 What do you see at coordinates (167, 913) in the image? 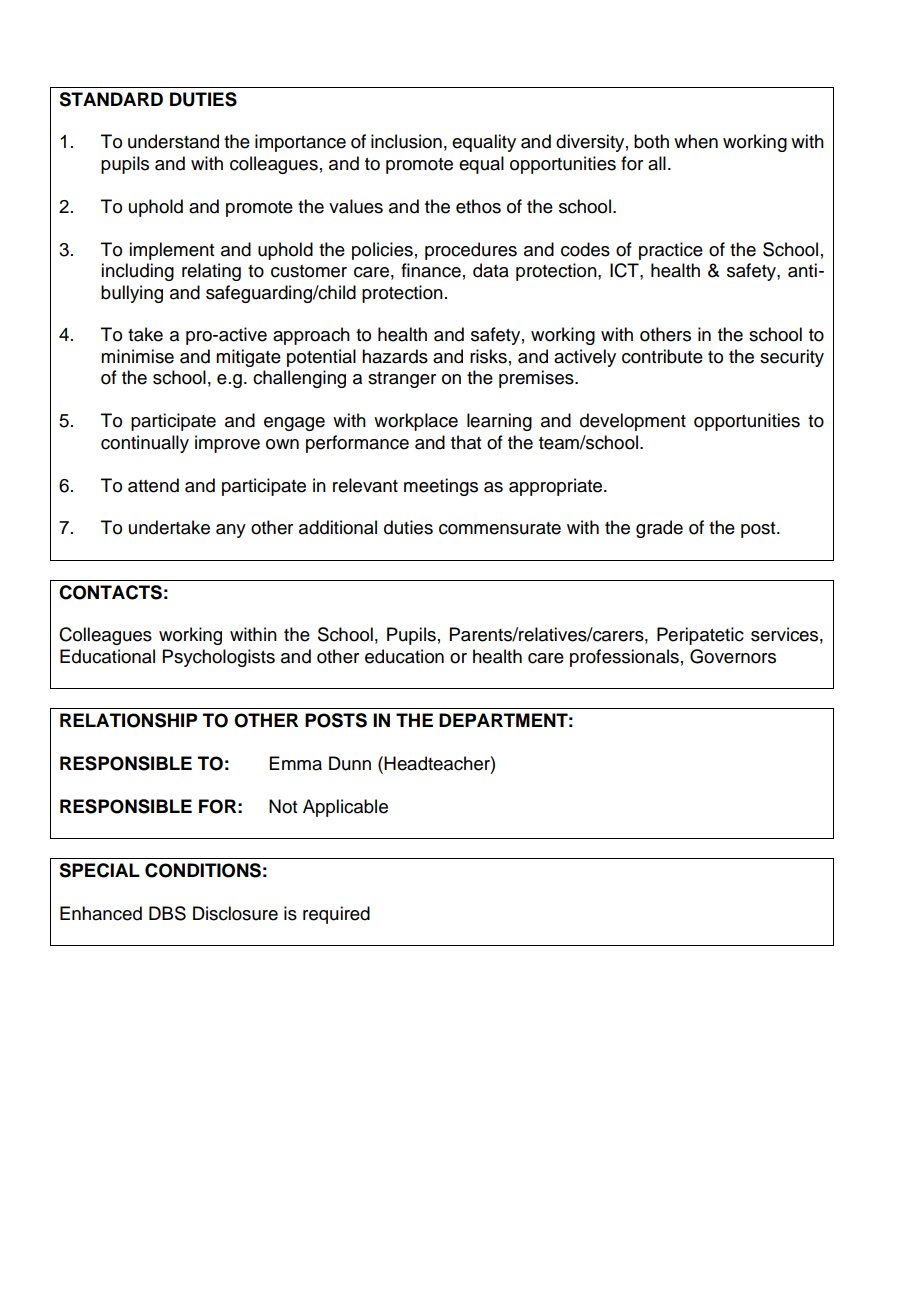
I see `DBS` at bounding box center [167, 913].
